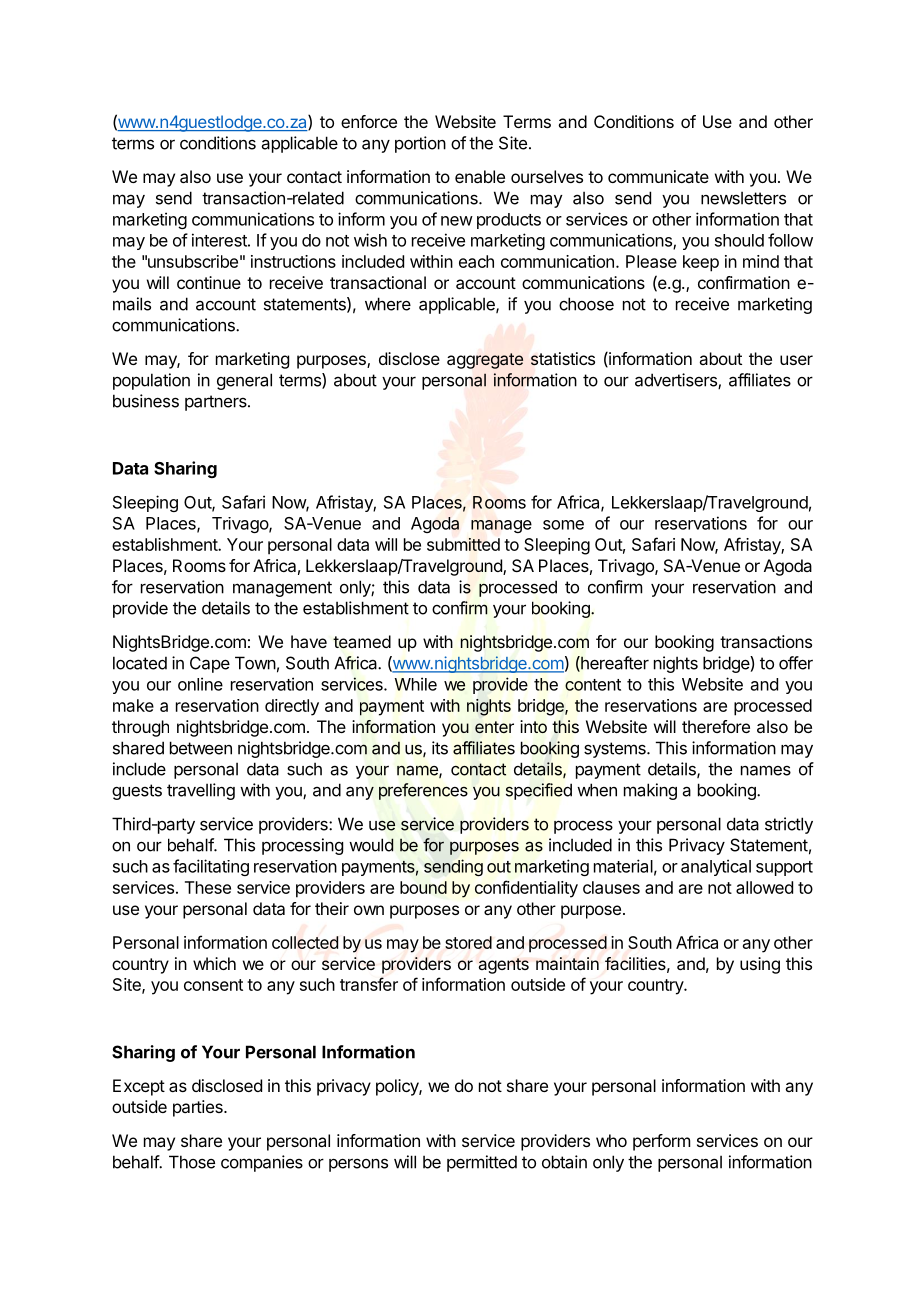  What do you see at coordinates (677, 381) in the document?
I see `advertisers` at bounding box center [677, 381].
